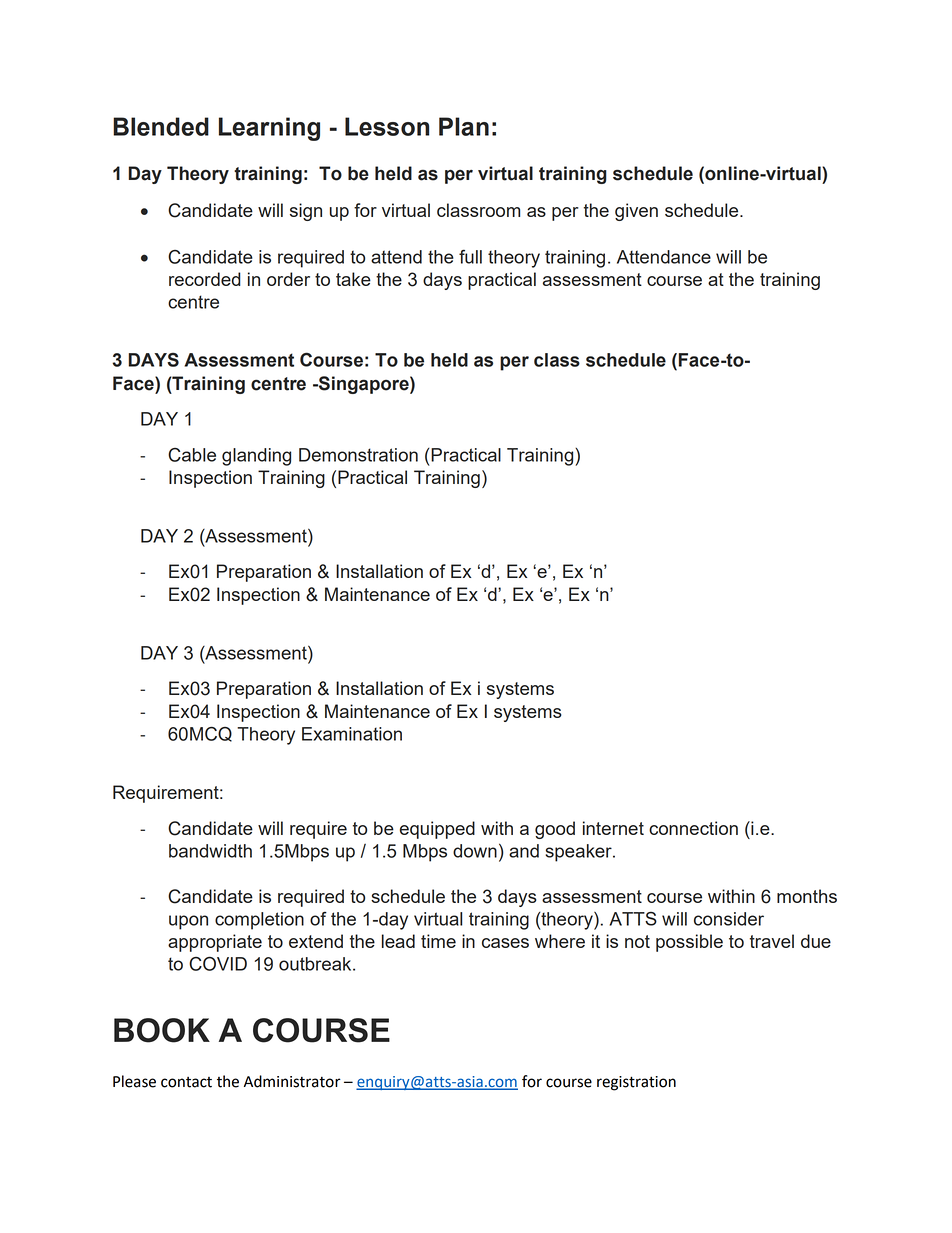 The width and height of the image is (952, 1233). Describe the element at coordinates (470, 256) in the image. I see `full` at that location.
